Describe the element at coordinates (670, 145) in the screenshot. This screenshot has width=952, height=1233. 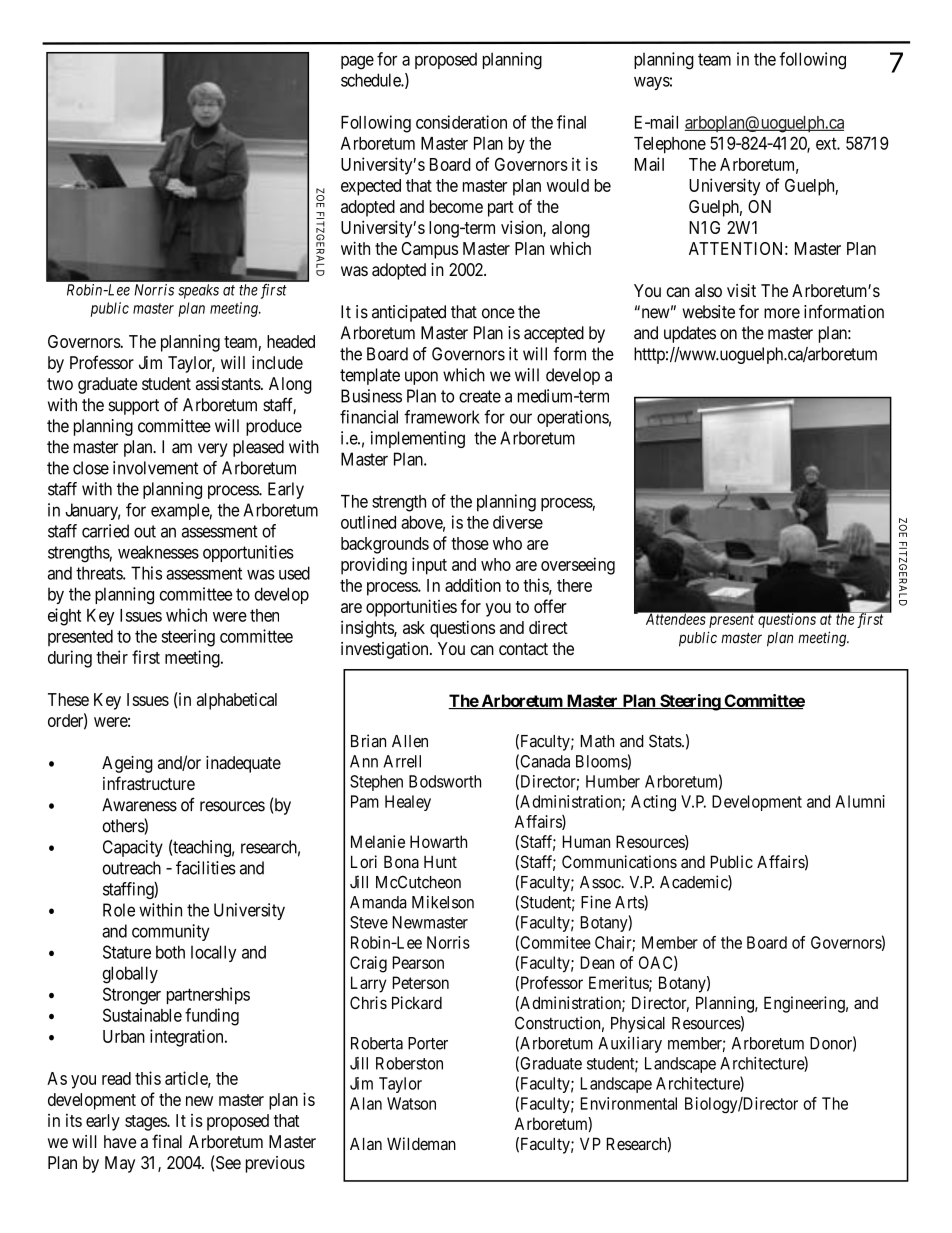
I see `Telephone` at that location.
